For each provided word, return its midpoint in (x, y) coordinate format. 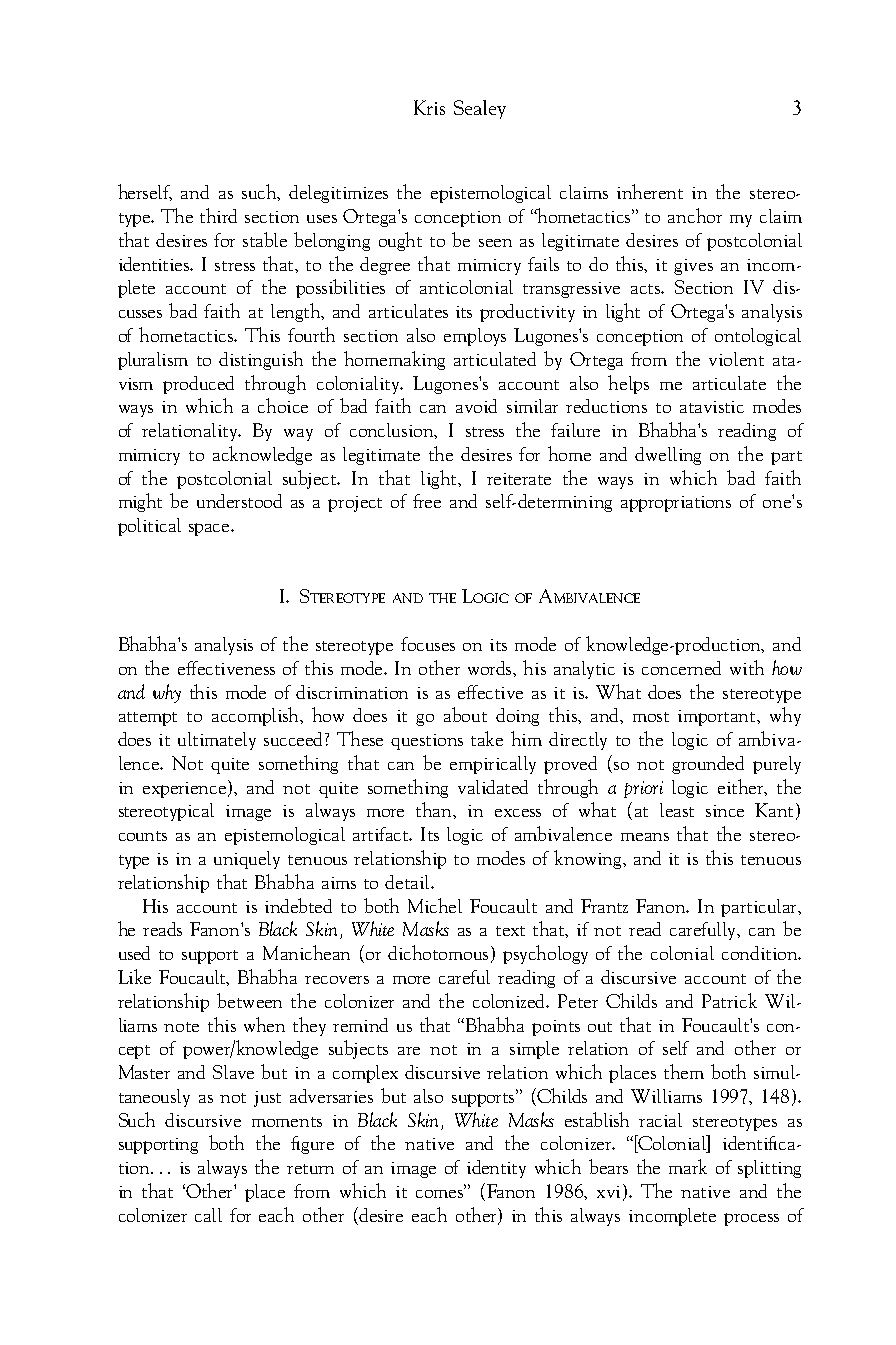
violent (736, 359)
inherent (650, 191)
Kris (429, 107)
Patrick (729, 1000)
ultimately (217, 741)
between (249, 1000)
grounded (708, 765)
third (218, 215)
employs (475, 337)
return (310, 1169)
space (210, 529)
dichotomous (438, 952)
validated (493, 787)
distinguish (261, 360)
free (427, 501)
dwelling (668, 456)
